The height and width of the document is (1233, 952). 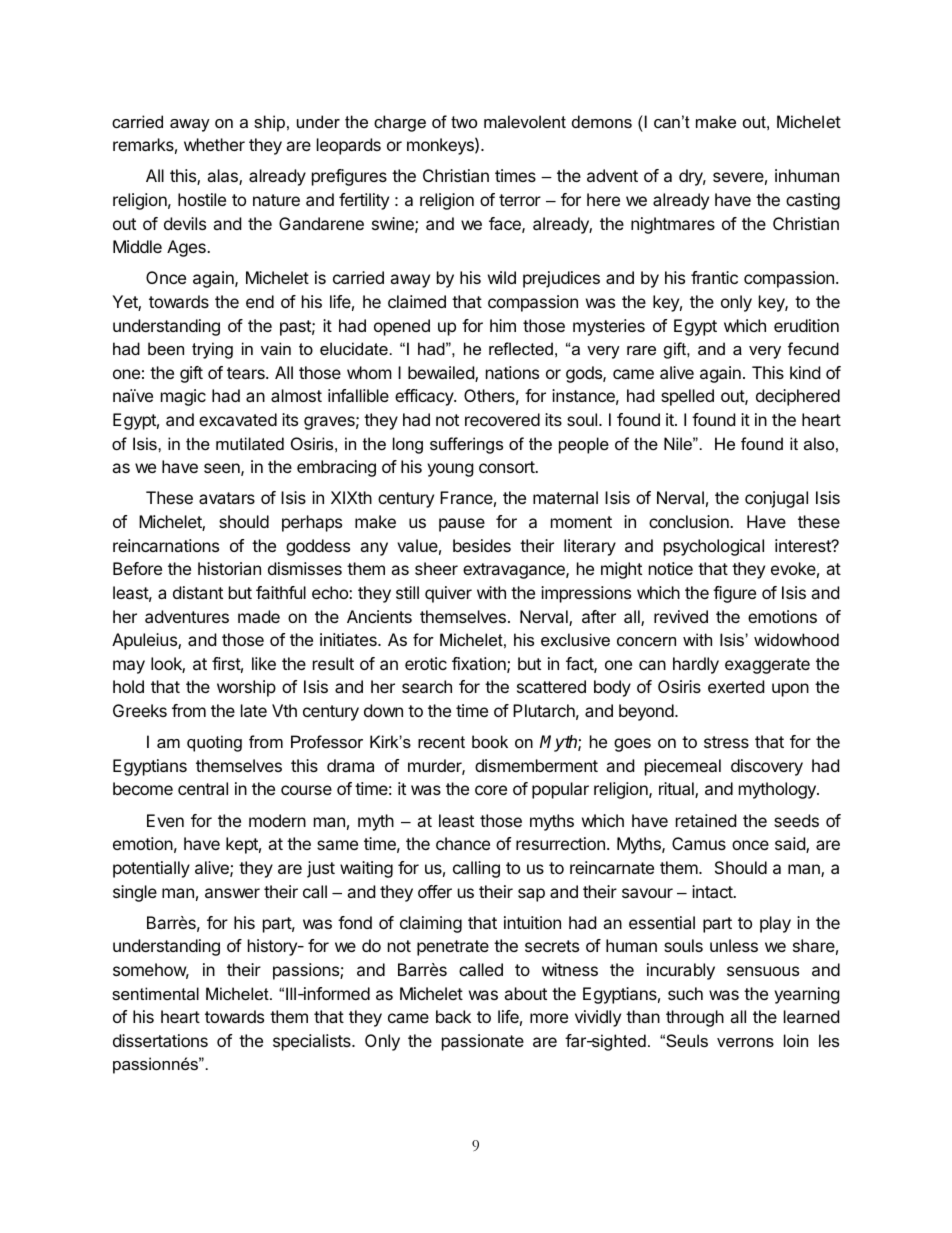 What do you see at coordinates (214, 144) in the document?
I see `whether` at bounding box center [214, 144].
